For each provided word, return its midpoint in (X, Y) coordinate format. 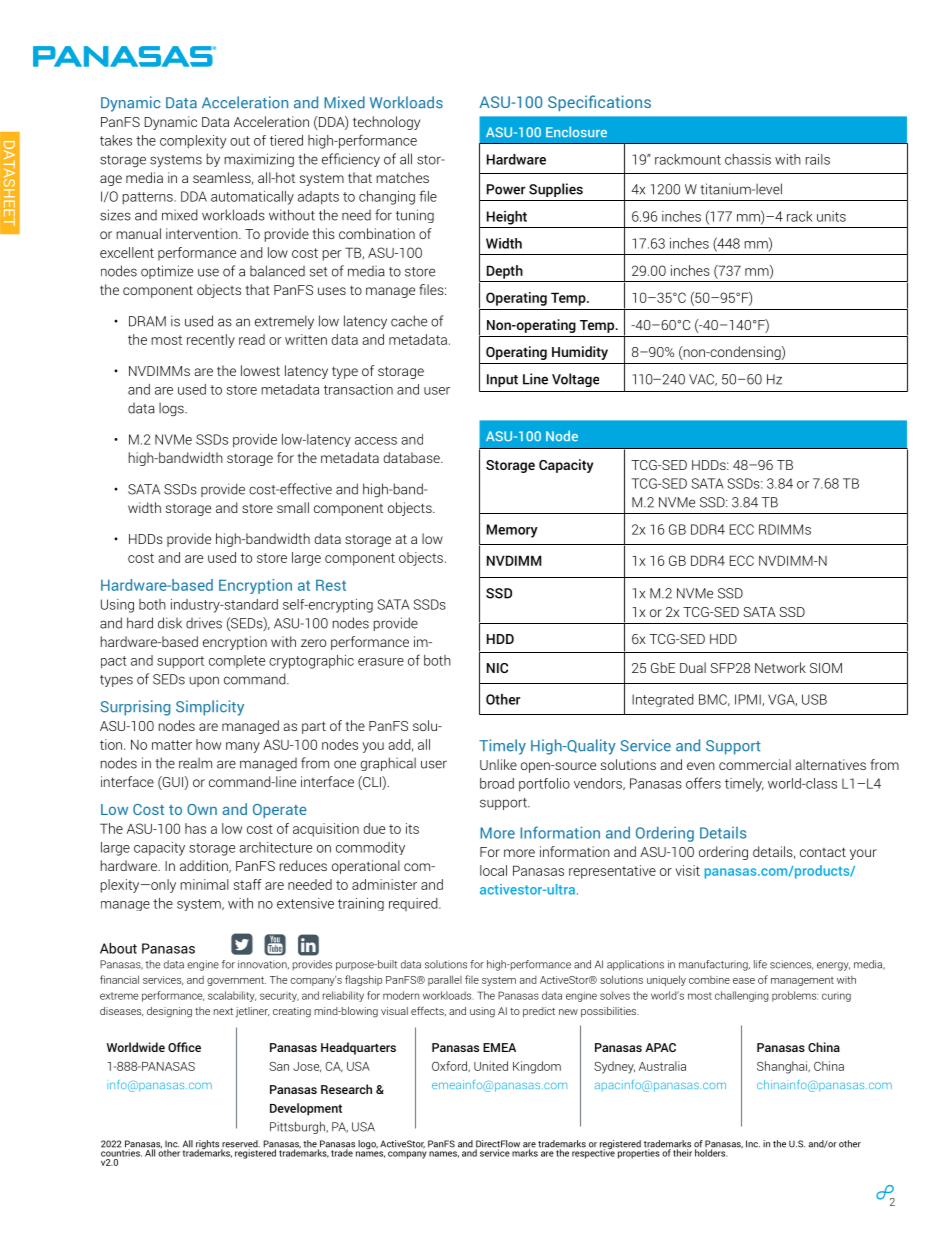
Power (506, 189)
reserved (240, 1145)
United (491, 1066)
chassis (748, 159)
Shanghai (783, 1067)
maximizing (259, 160)
